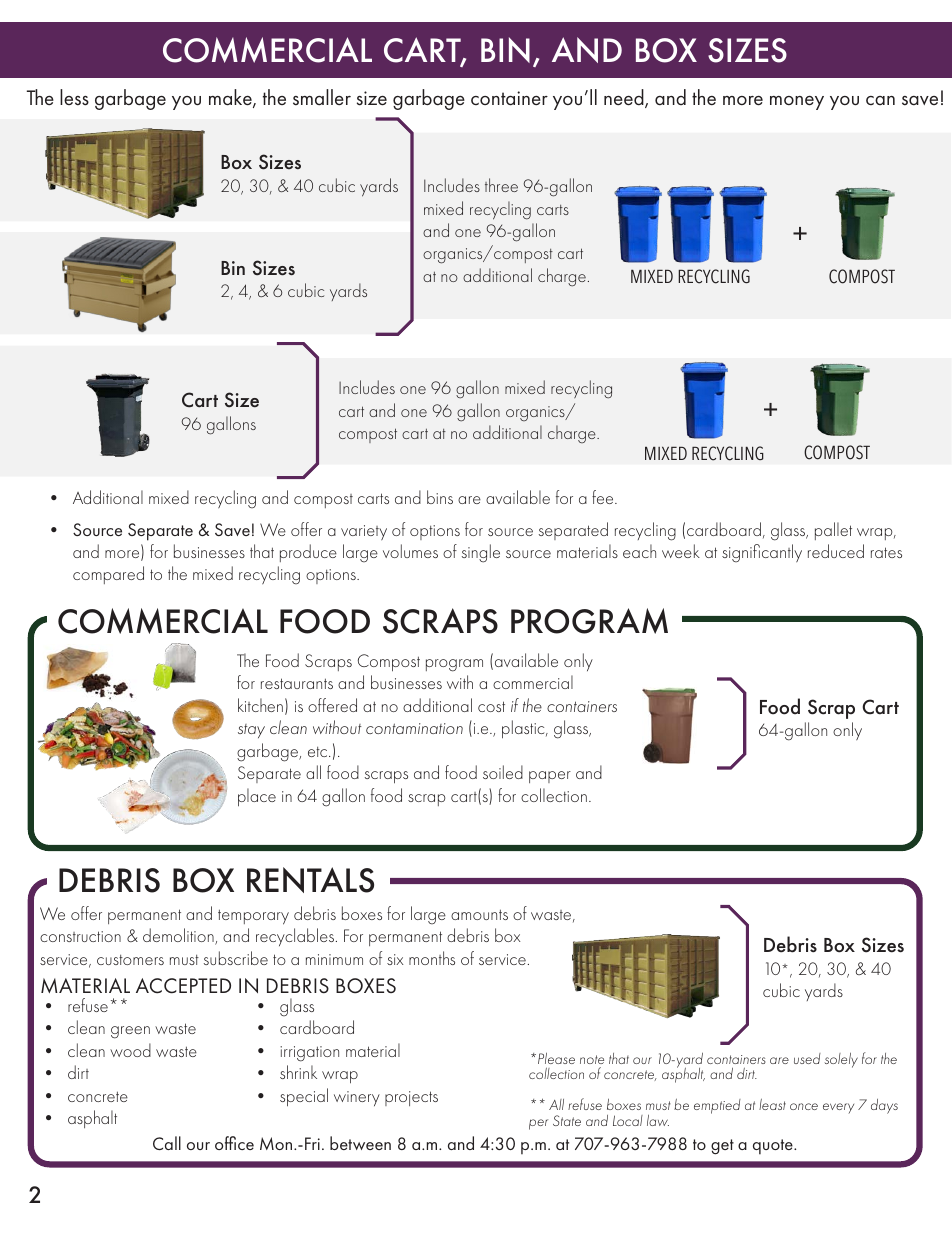 The image size is (952, 1233). Describe the element at coordinates (179, 936) in the document. I see `demolition` at that location.
